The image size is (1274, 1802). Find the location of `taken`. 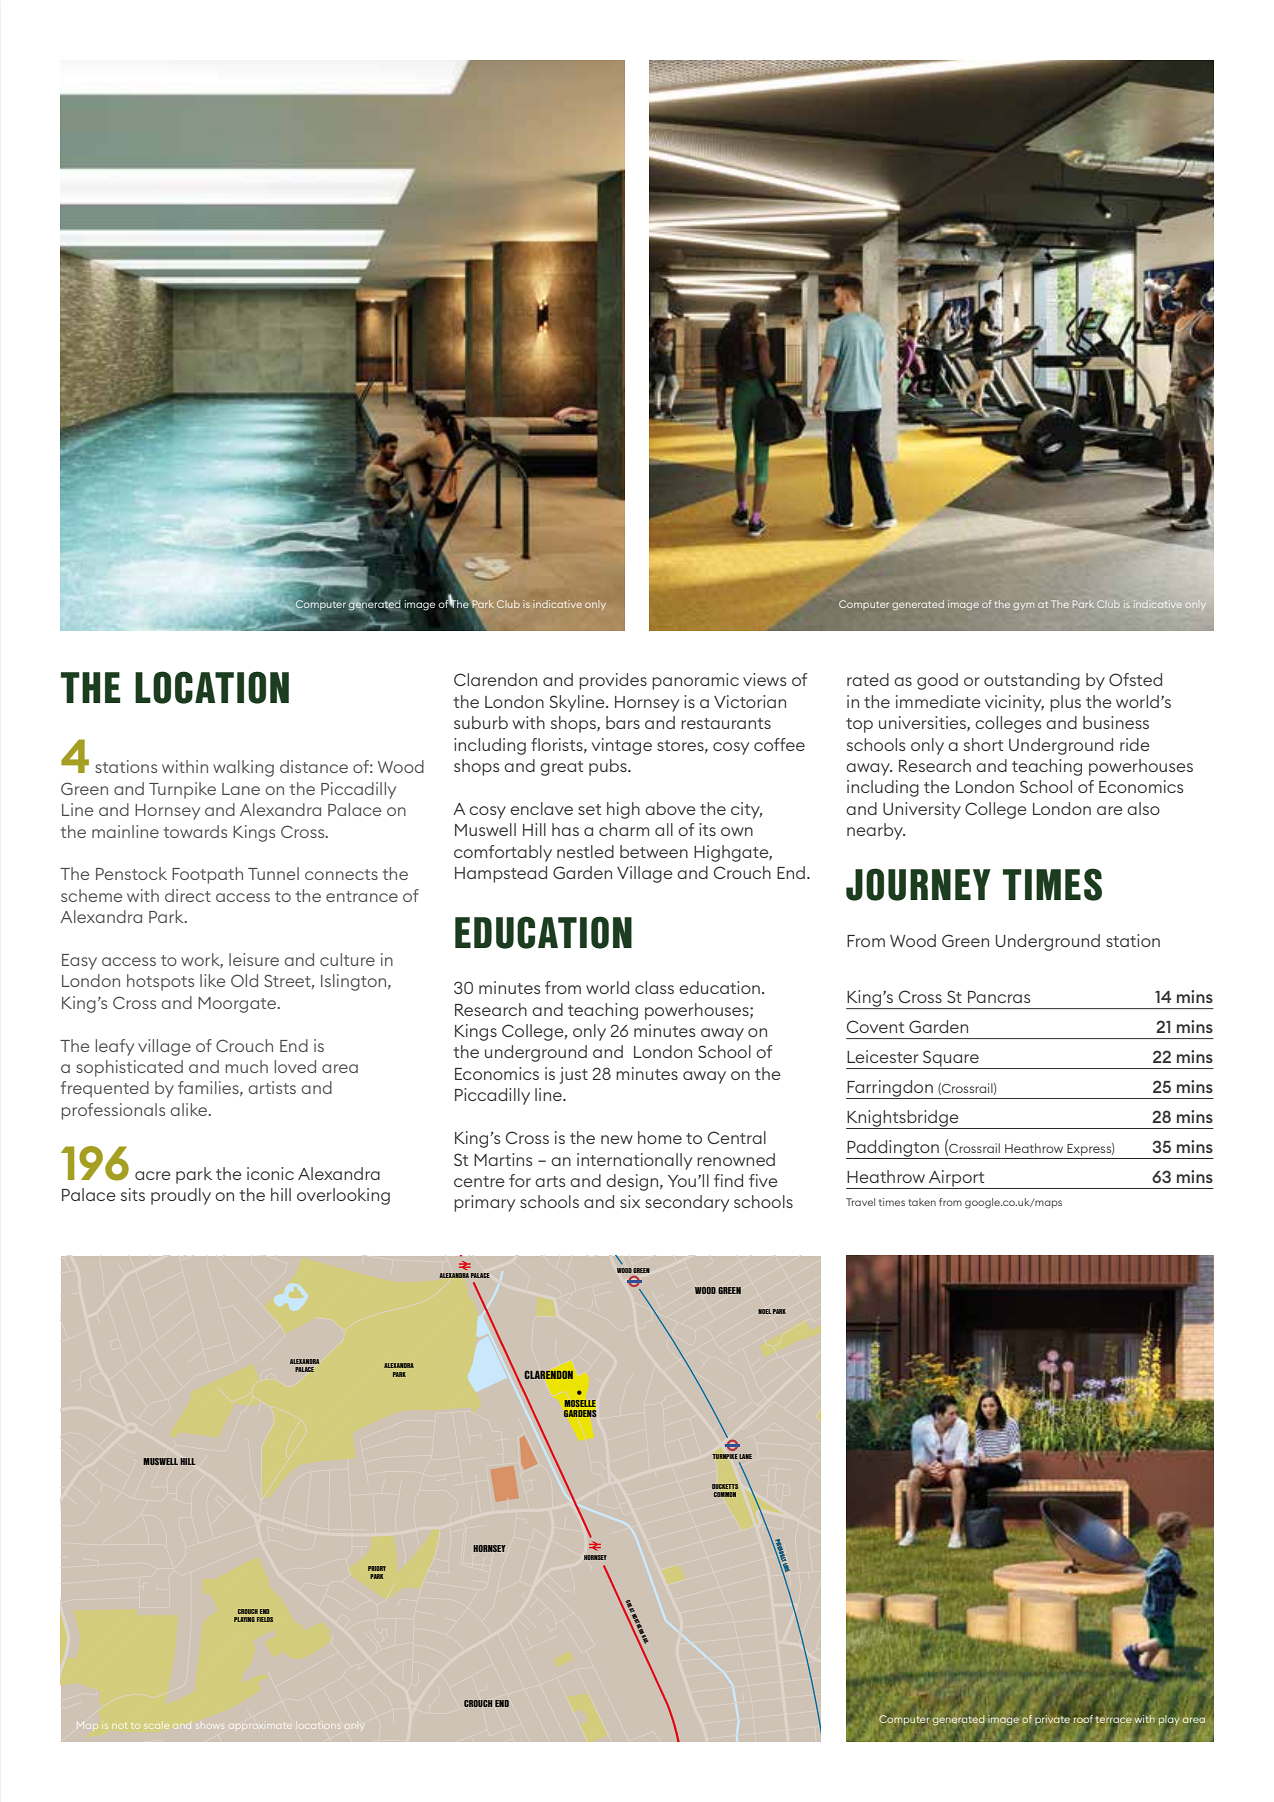

taken is located at coordinates (922, 1202).
